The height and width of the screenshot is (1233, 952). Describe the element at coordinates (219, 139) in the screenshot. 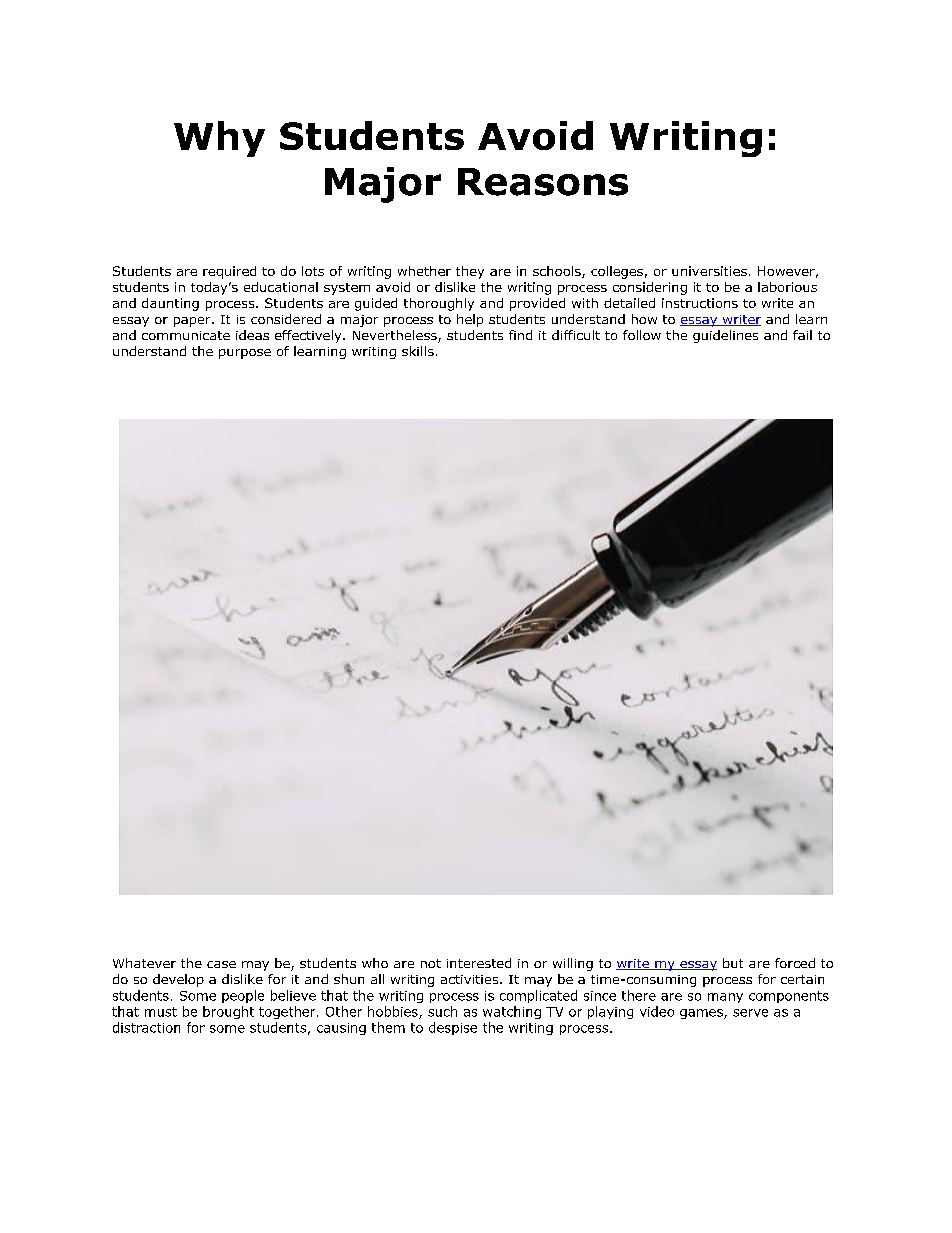

I see `Why` at that location.
